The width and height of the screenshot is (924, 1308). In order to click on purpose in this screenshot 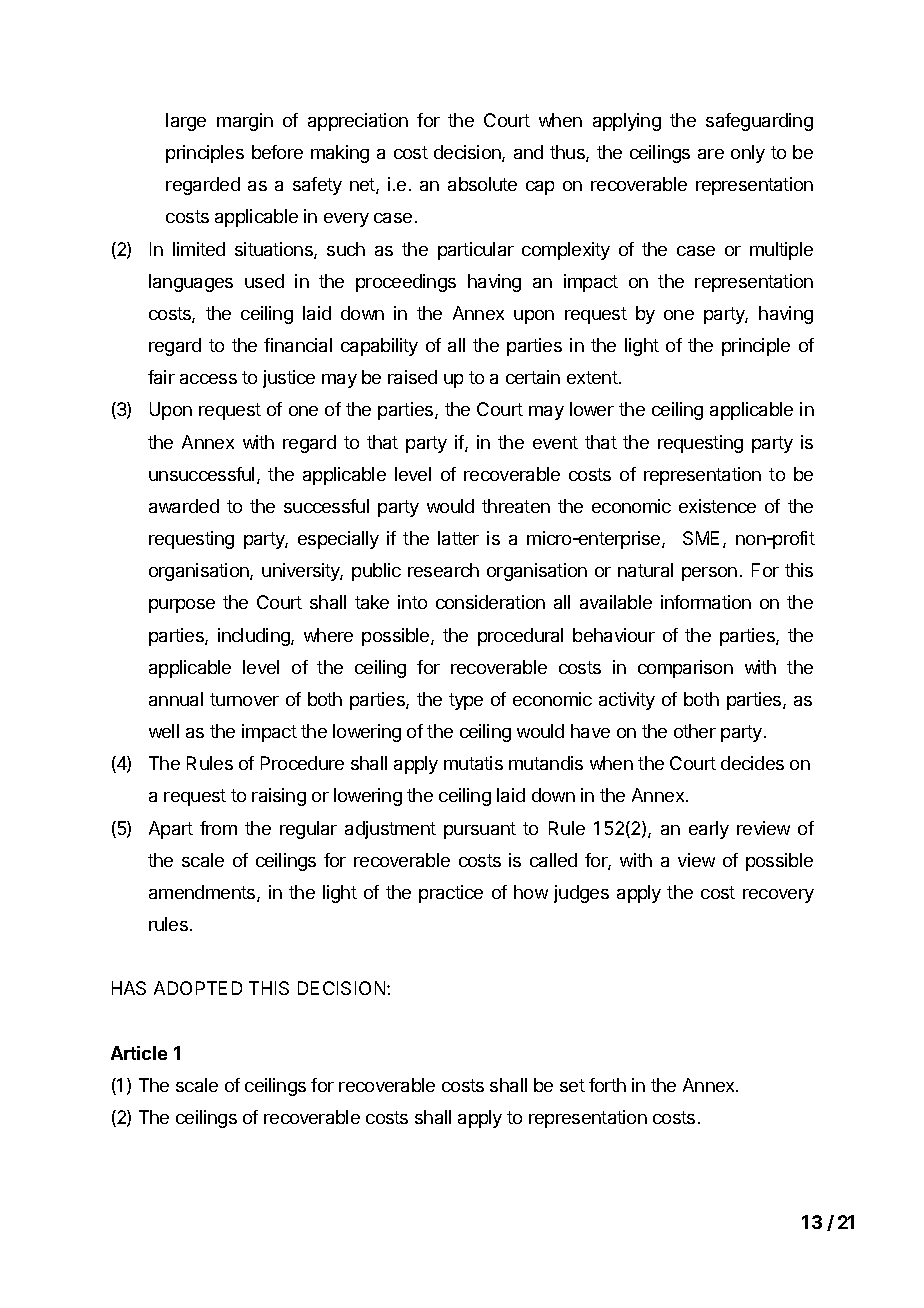, I will do `click(182, 606)`.
